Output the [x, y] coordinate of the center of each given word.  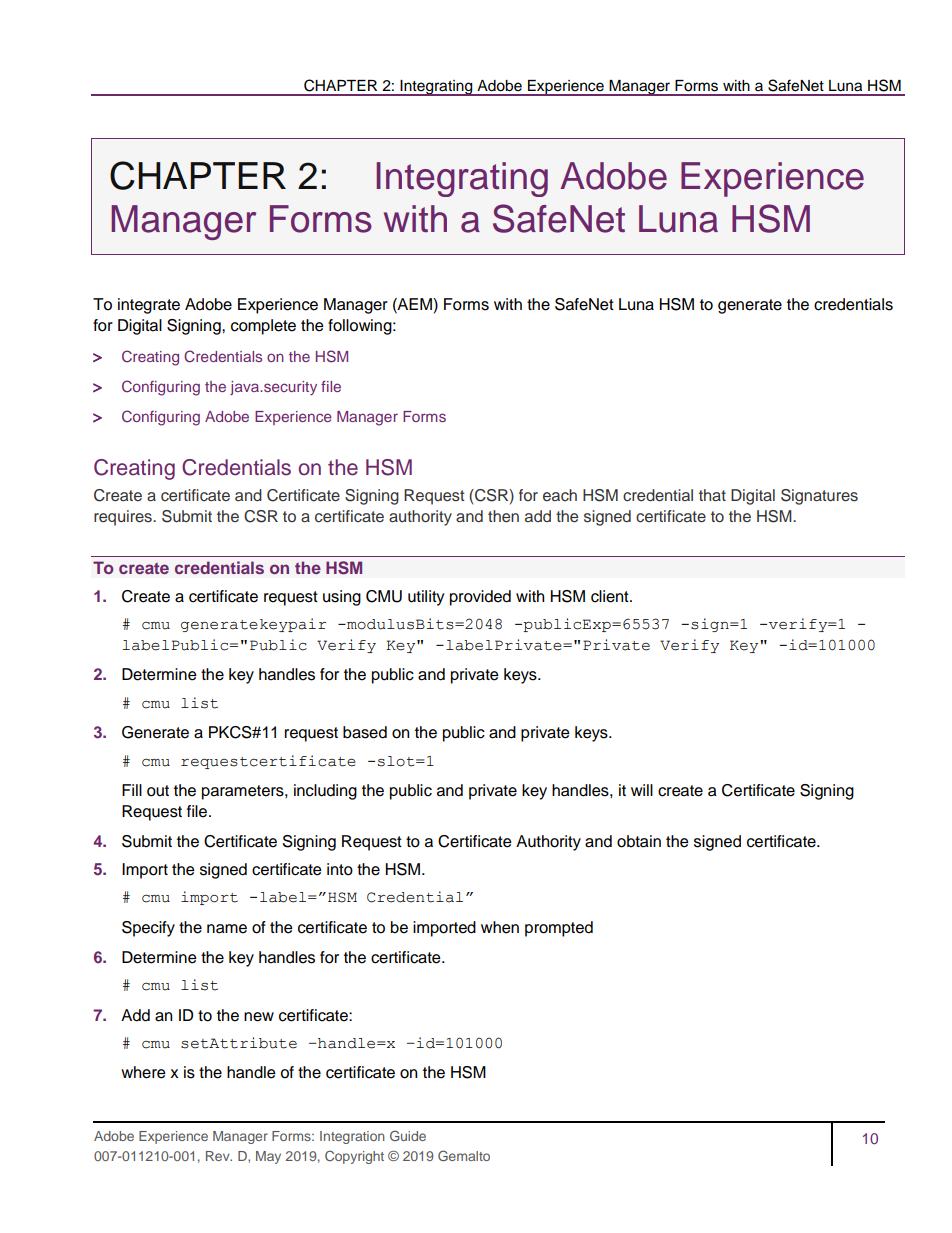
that [712, 495]
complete [263, 327]
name [227, 929]
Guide [408, 1135]
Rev [219, 1156]
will [642, 790]
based [365, 732]
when [500, 927]
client [611, 596]
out [158, 791]
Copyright [354, 1157]
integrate [149, 306]
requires [124, 518]
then [503, 516]
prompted [559, 929]
